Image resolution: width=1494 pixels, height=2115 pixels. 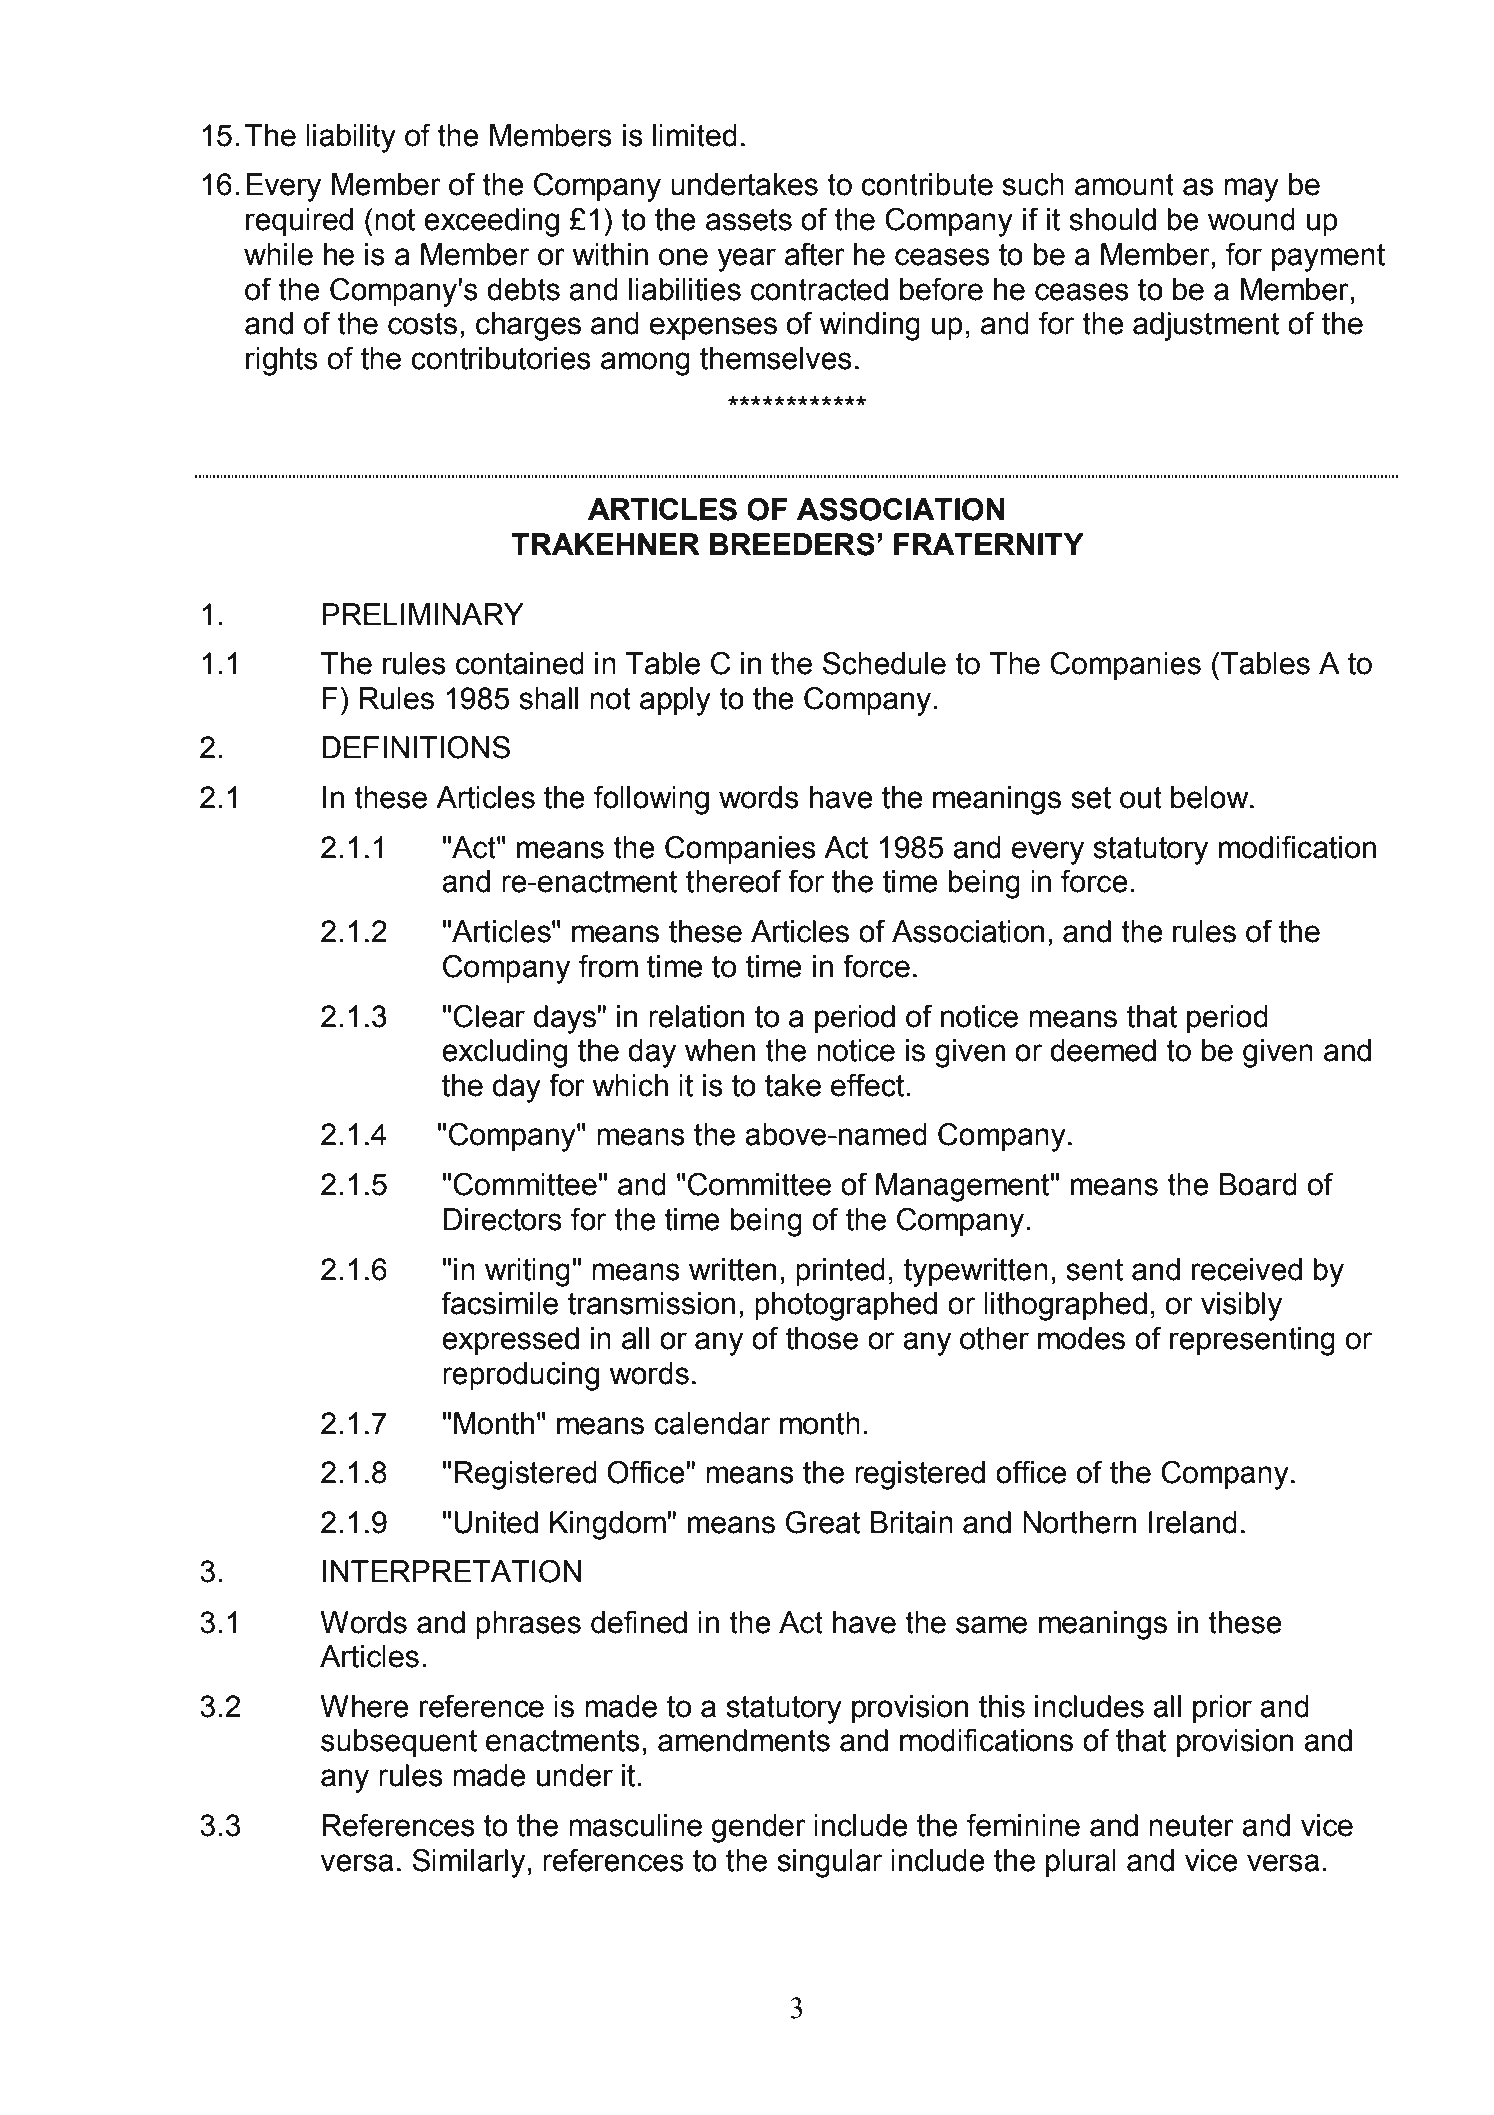 I want to click on Schedule, so click(x=884, y=663).
